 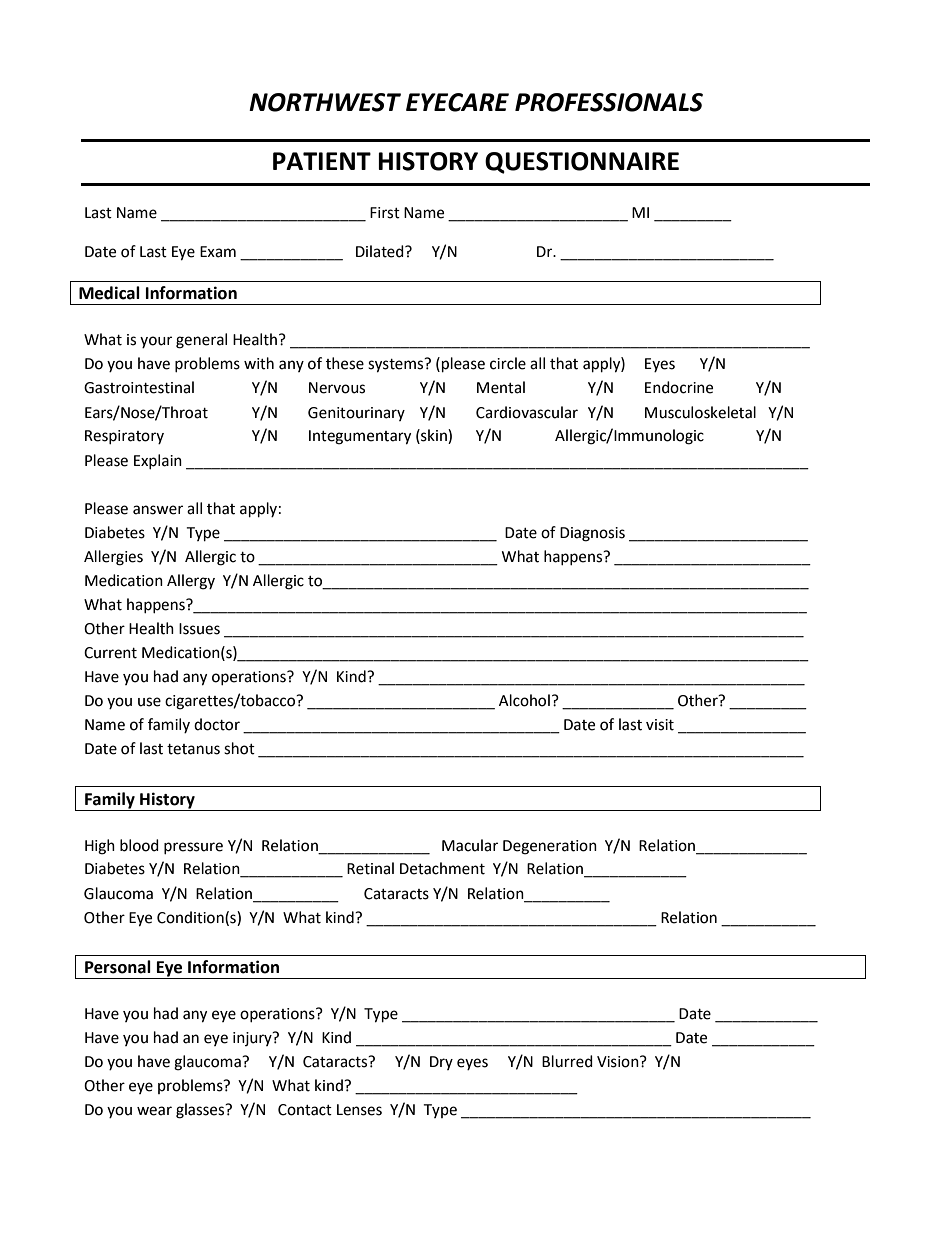 What do you see at coordinates (154, 1111) in the document?
I see `wear` at bounding box center [154, 1111].
